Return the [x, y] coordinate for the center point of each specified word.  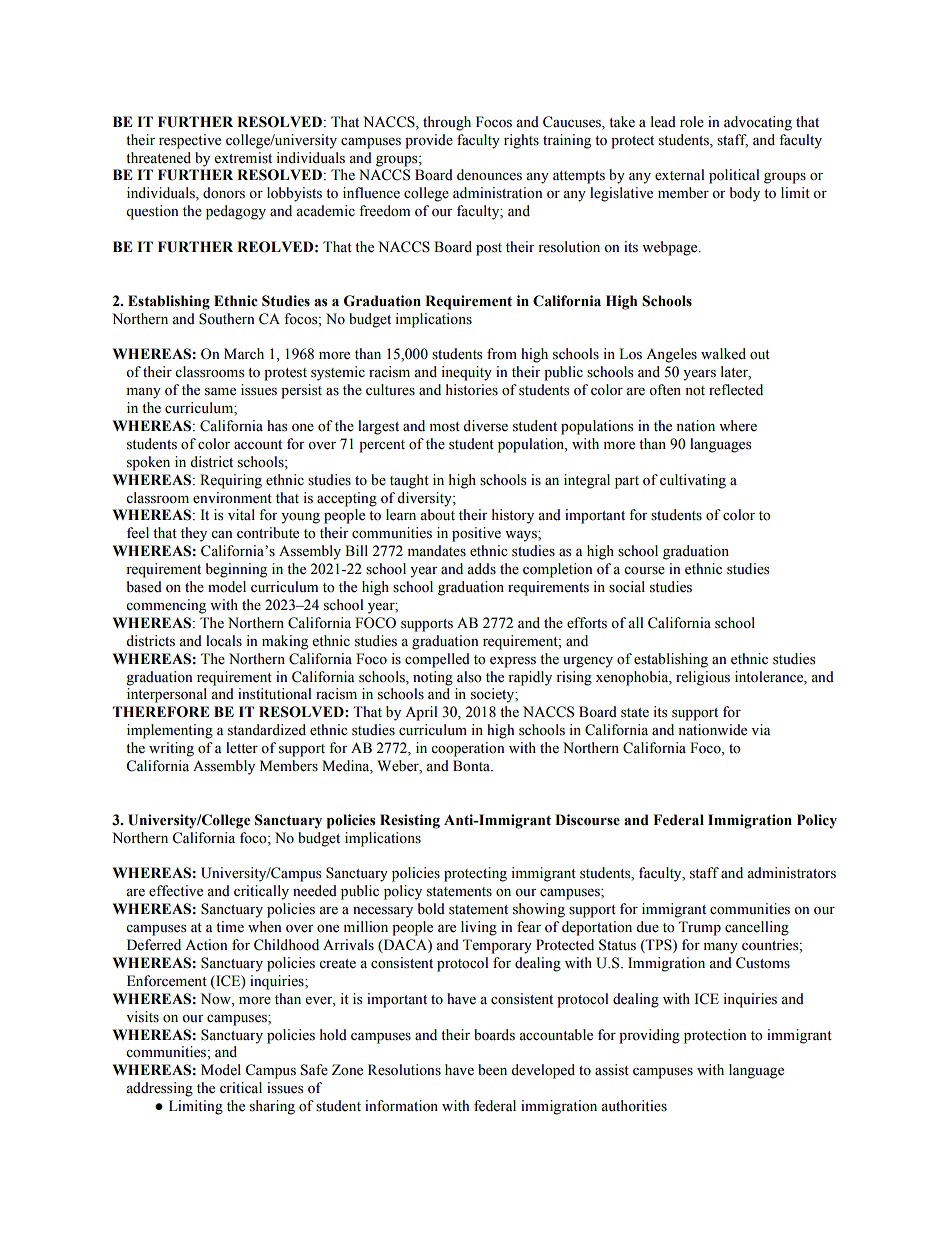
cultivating [693, 481]
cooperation [468, 749]
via [761, 729]
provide [429, 141]
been [492, 1070]
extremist [243, 158]
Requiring [231, 481]
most [445, 427]
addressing [159, 1089]
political [734, 176]
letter [242, 748]
